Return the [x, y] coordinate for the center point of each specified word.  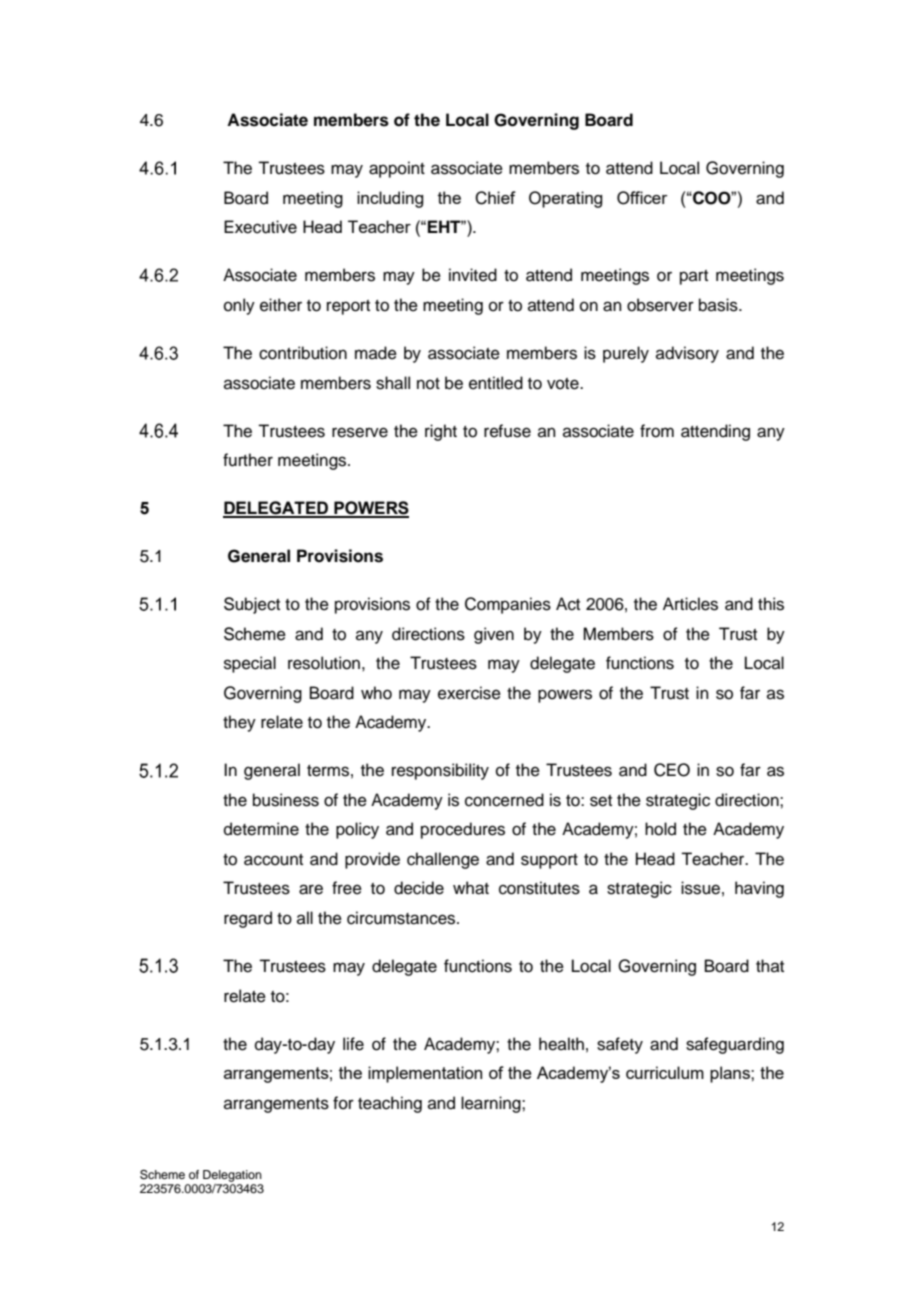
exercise [469, 693]
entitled [496, 383]
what [471, 888]
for [343, 1103]
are [311, 889]
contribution [303, 353]
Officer [642, 198]
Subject [252, 605]
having [759, 889]
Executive [260, 227]
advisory [687, 354]
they [239, 723]
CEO [672, 770]
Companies [508, 605]
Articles [690, 604]
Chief [495, 198]
